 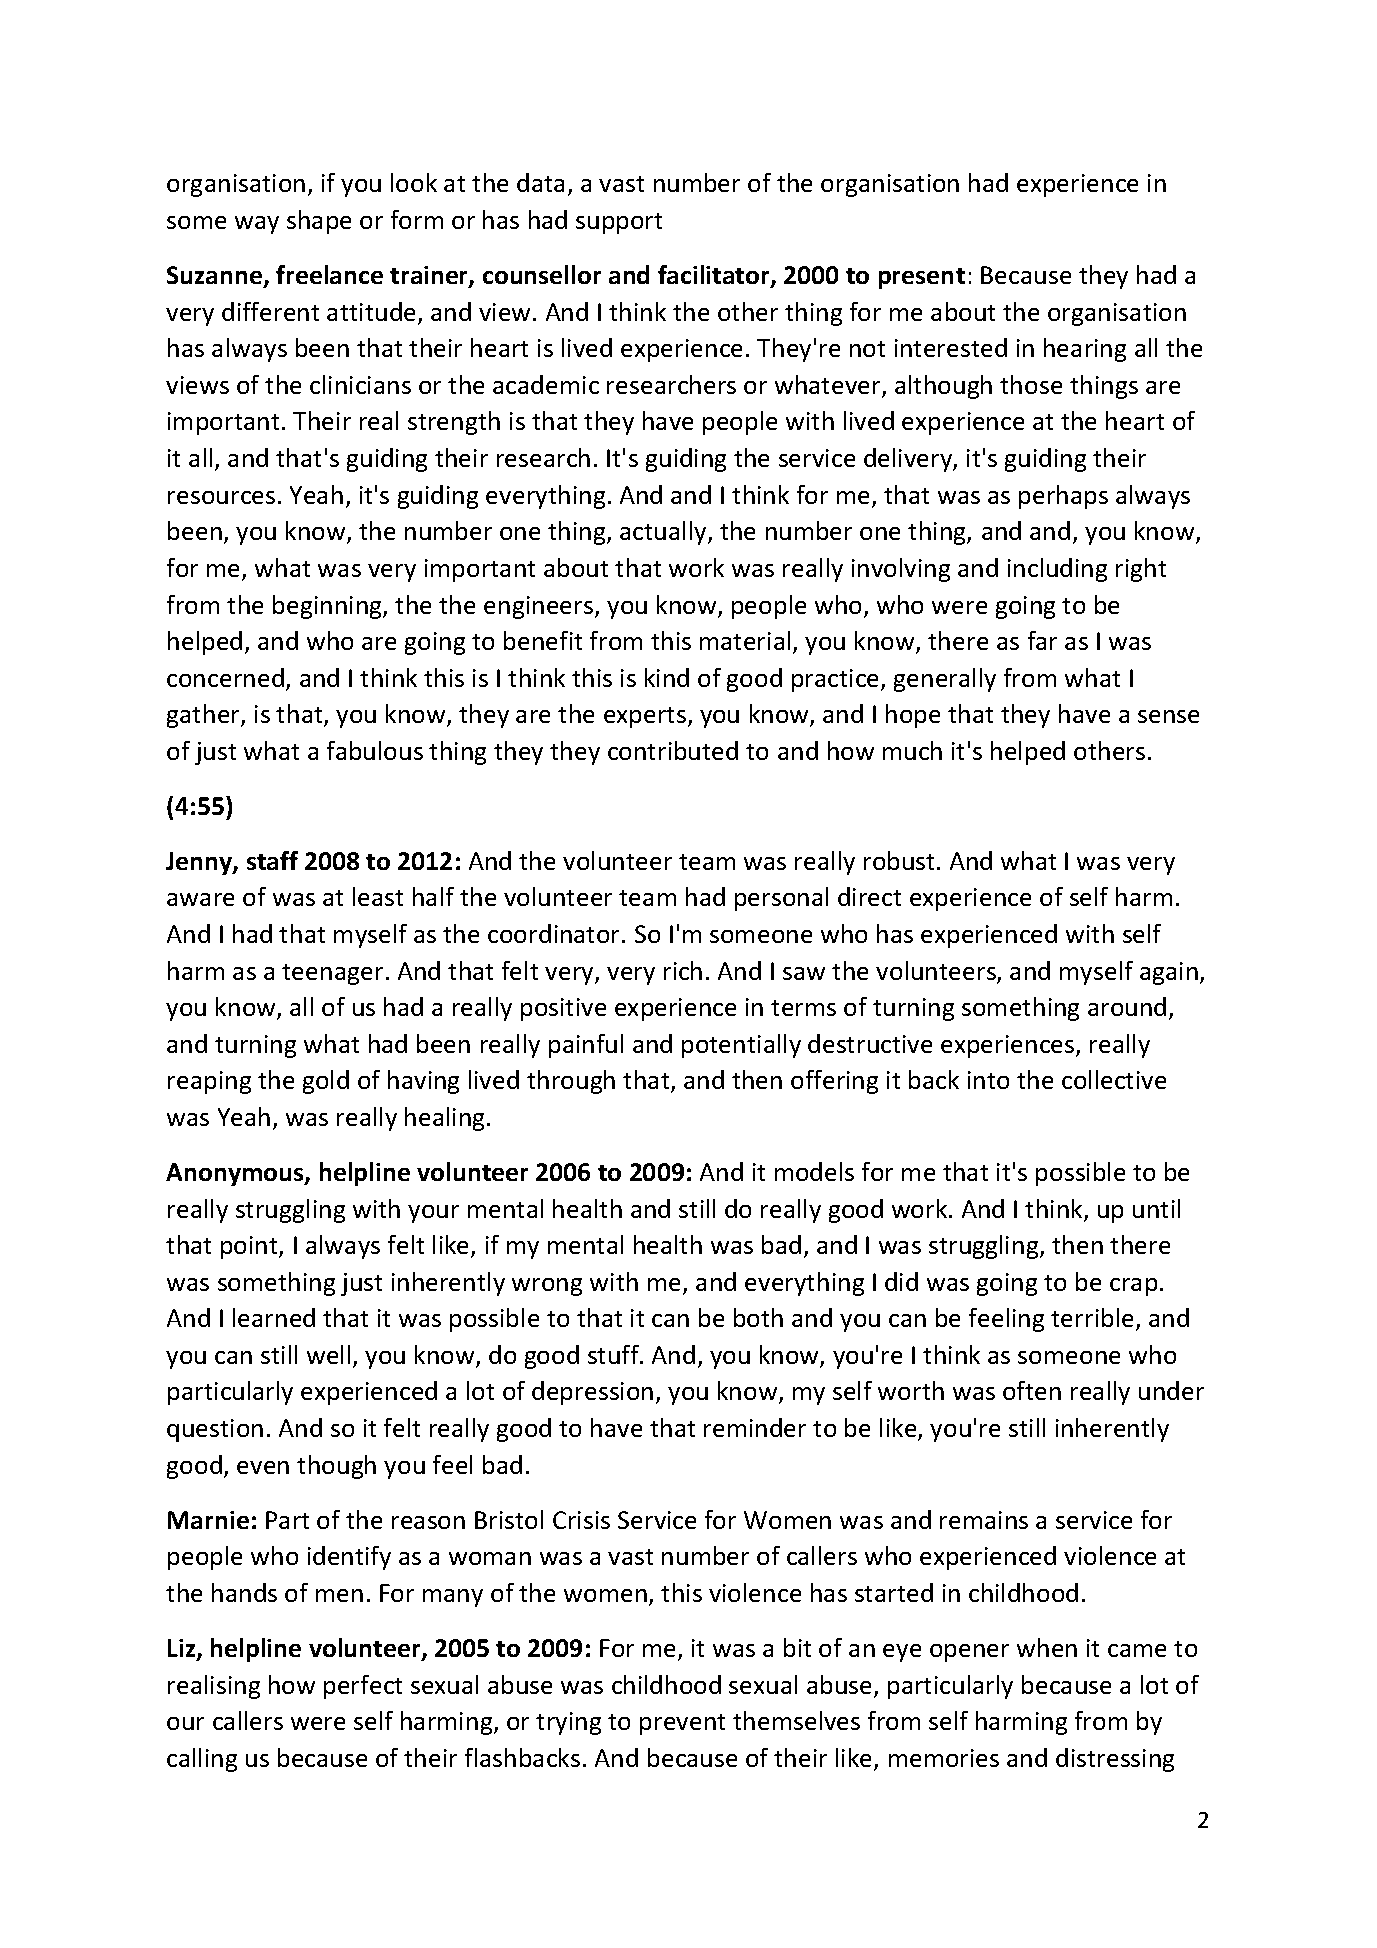 I want to click on perfect, so click(x=363, y=1687).
